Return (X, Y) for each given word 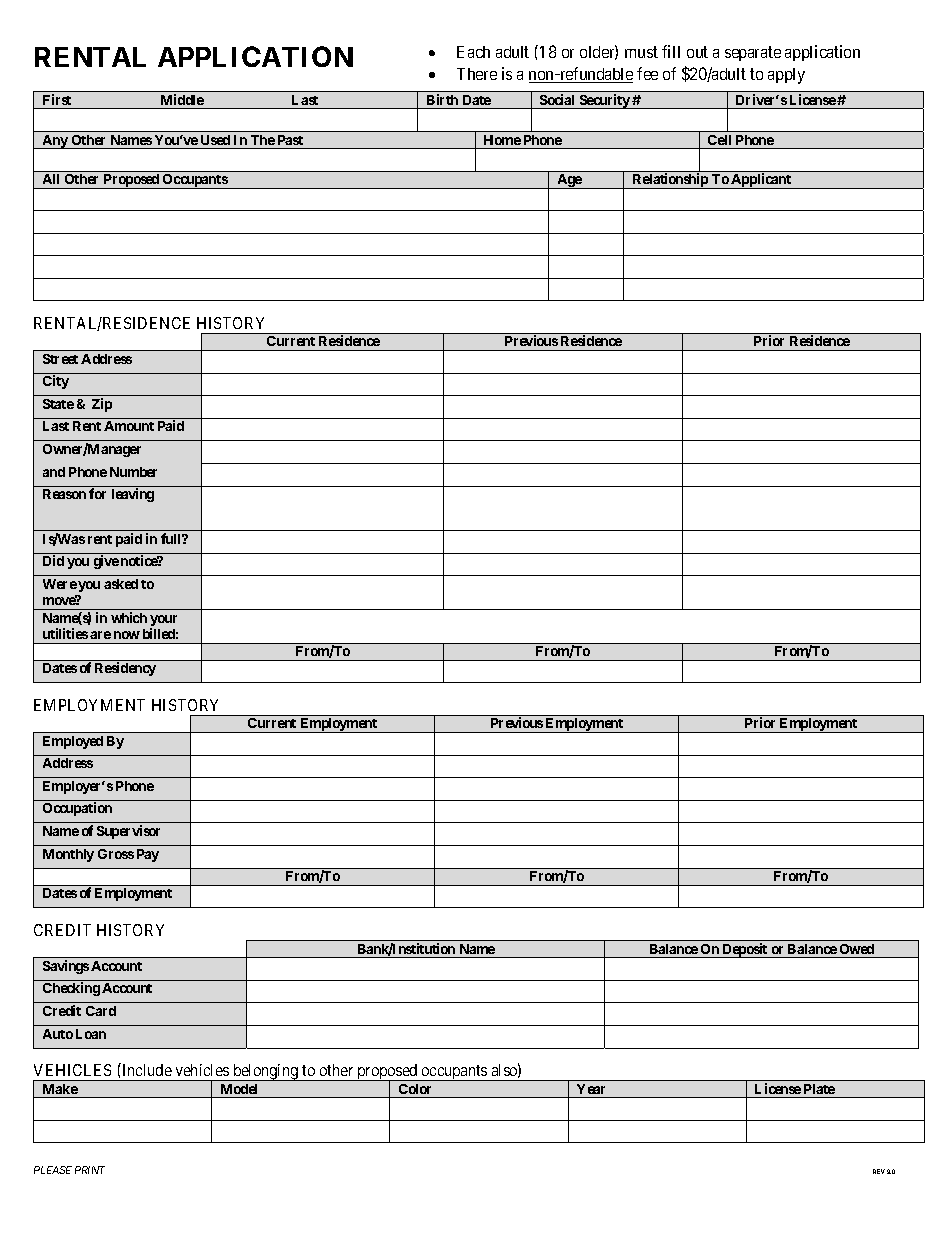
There (477, 74)
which (129, 617)
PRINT (90, 1170)
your (163, 620)
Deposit (745, 950)
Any (55, 142)
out (697, 52)
